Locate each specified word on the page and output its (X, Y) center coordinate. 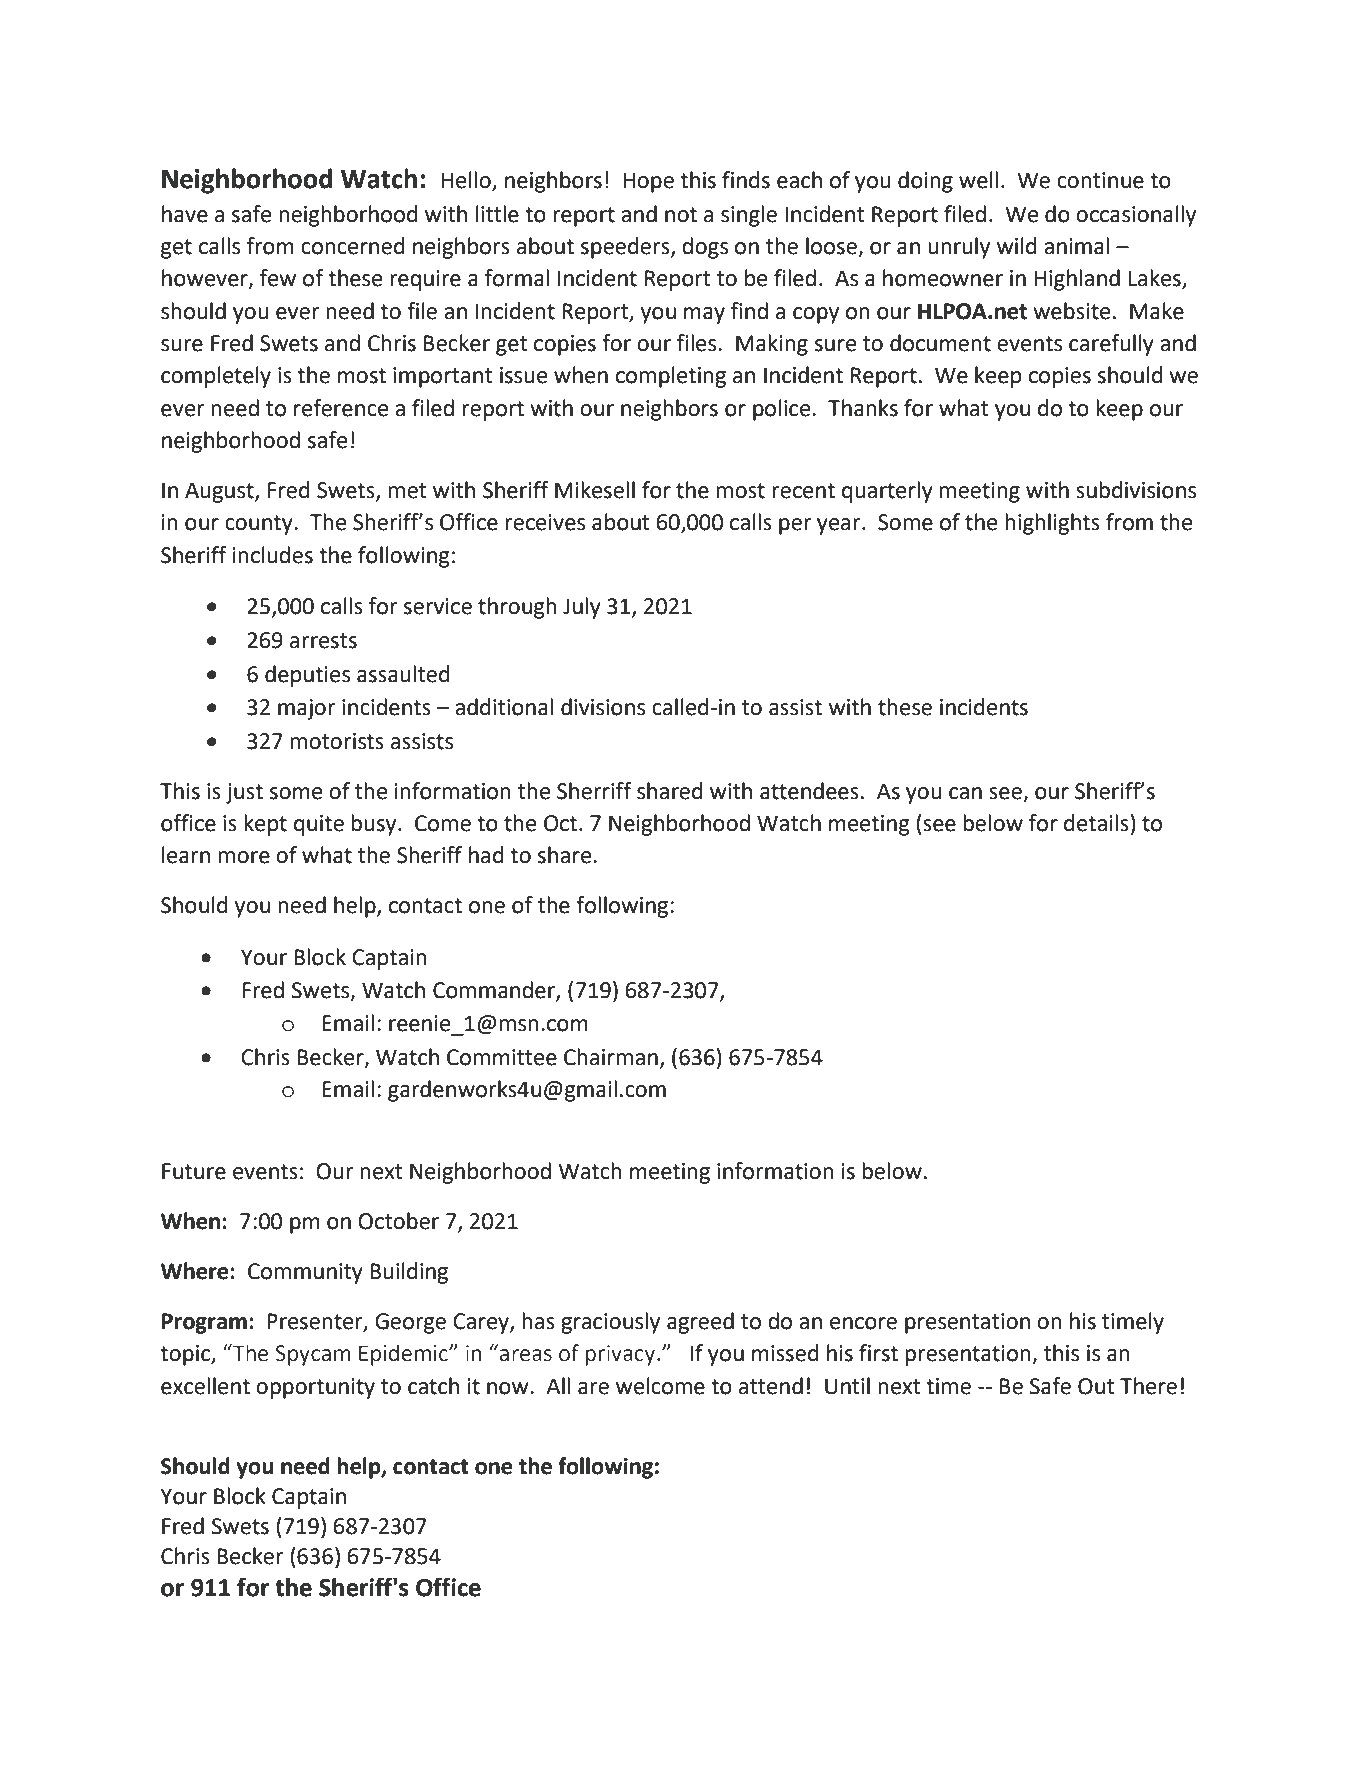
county (260, 525)
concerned (353, 246)
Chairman (611, 1057)
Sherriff (594, 791)
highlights (1052, 524)
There (1148, 1386)
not (681, 215)
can (965, 793)
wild (1017, 246)
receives (545, 522)
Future (194, 1171)
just (244, 793)
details (1096, 823)
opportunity (315, 1388)
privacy (622, 1355)
